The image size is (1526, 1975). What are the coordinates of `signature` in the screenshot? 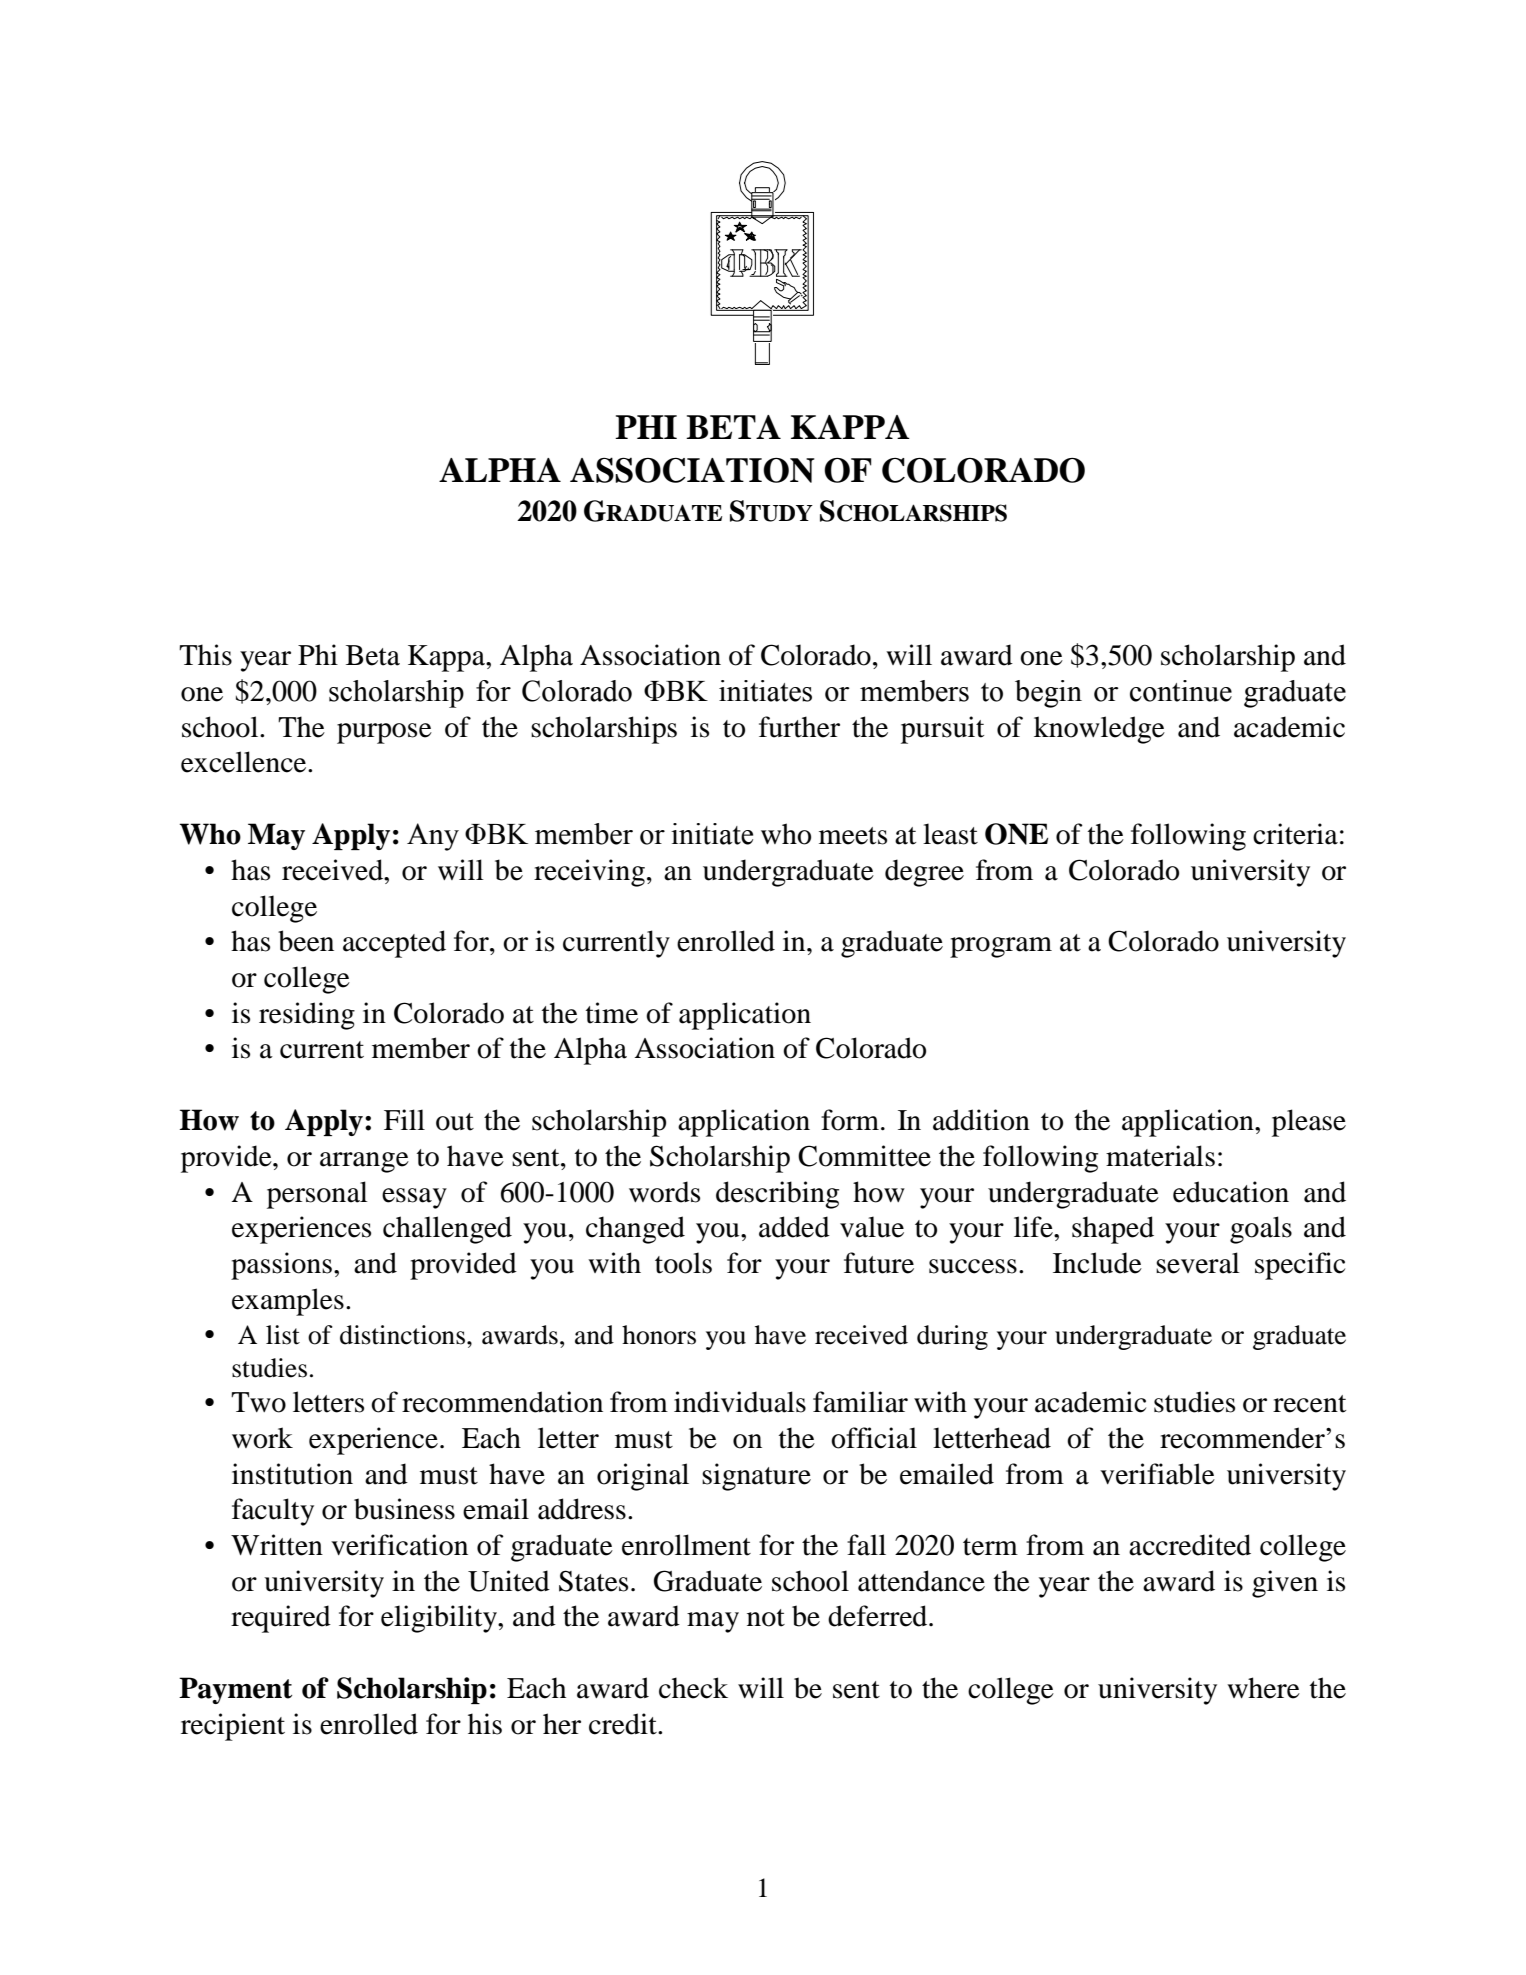 It's located at (756, 1477).
